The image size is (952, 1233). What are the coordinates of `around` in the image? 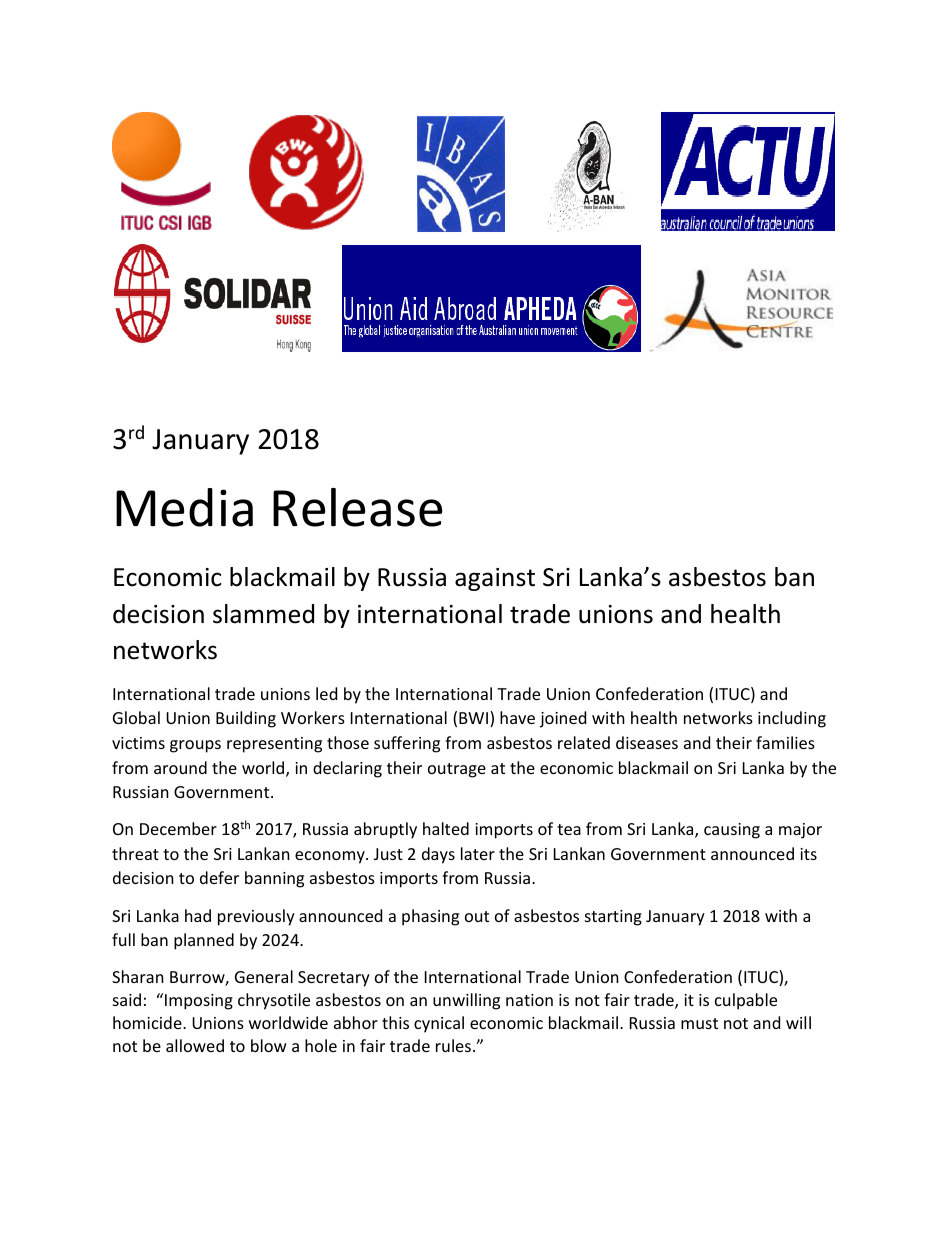 It's located at (180, 767).
